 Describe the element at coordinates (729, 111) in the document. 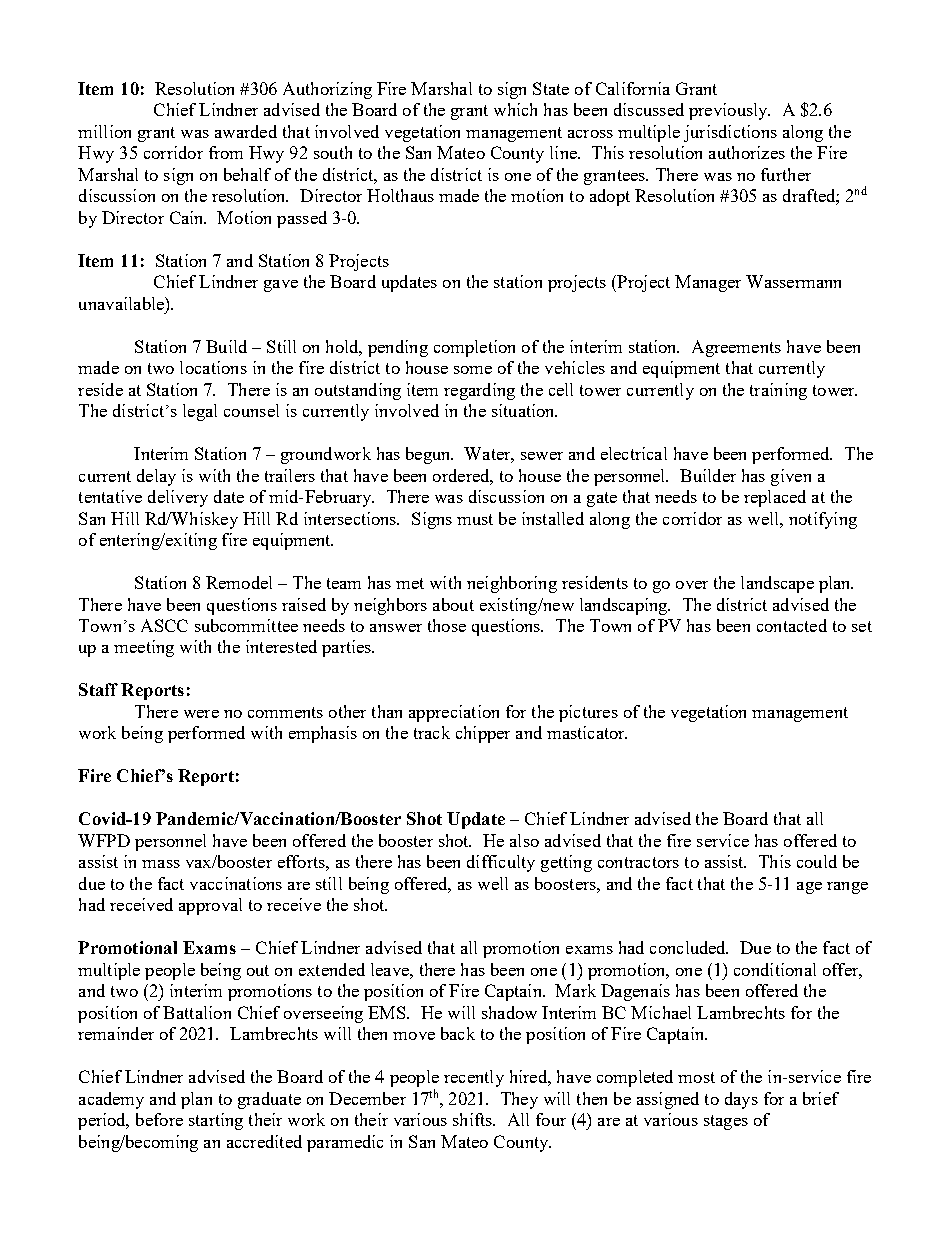

I see `previously` at that location.
